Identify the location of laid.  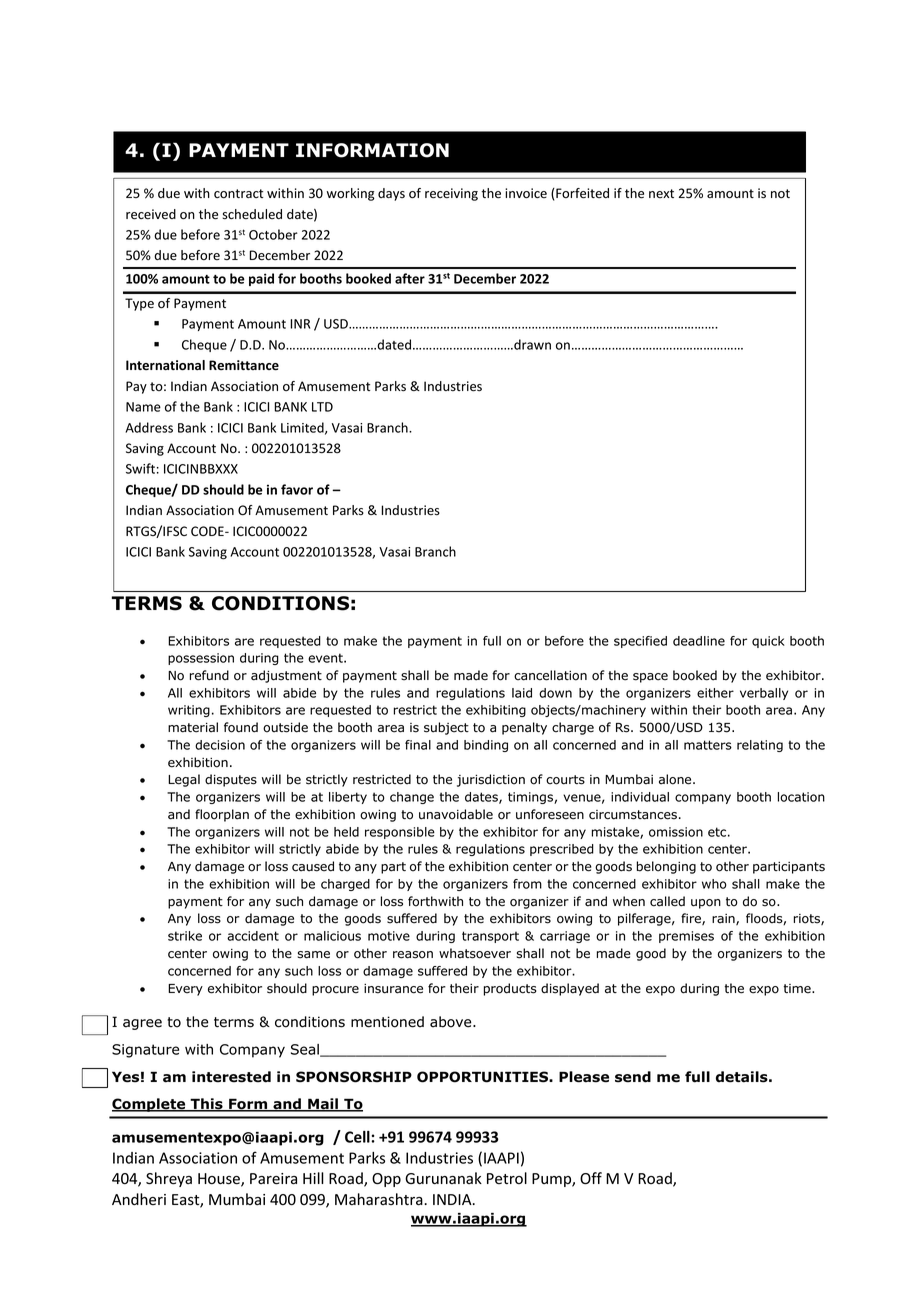
(522, 693).
